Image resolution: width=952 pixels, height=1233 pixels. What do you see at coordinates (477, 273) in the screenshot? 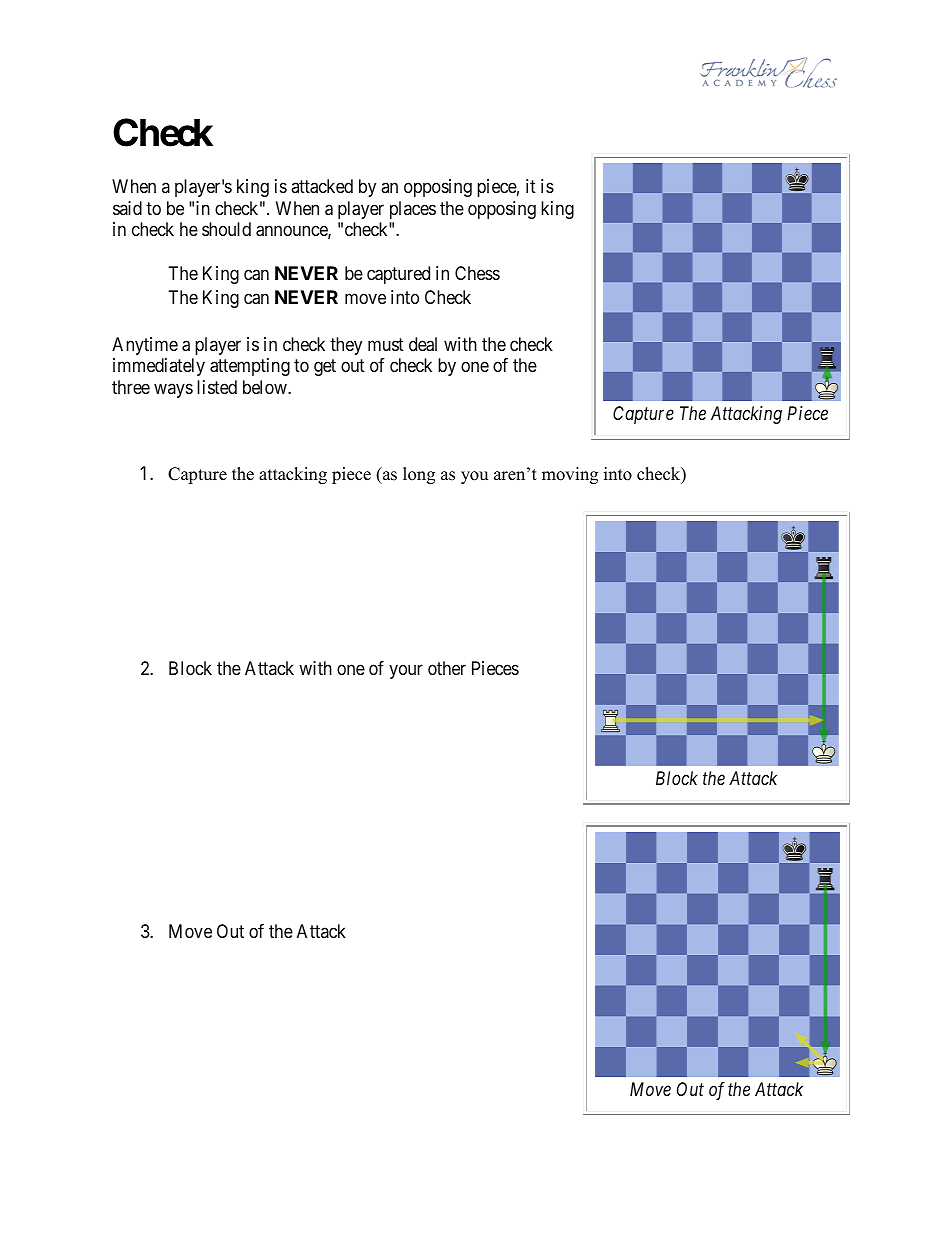
I see `Chess` at bounding box center [477, 273].
